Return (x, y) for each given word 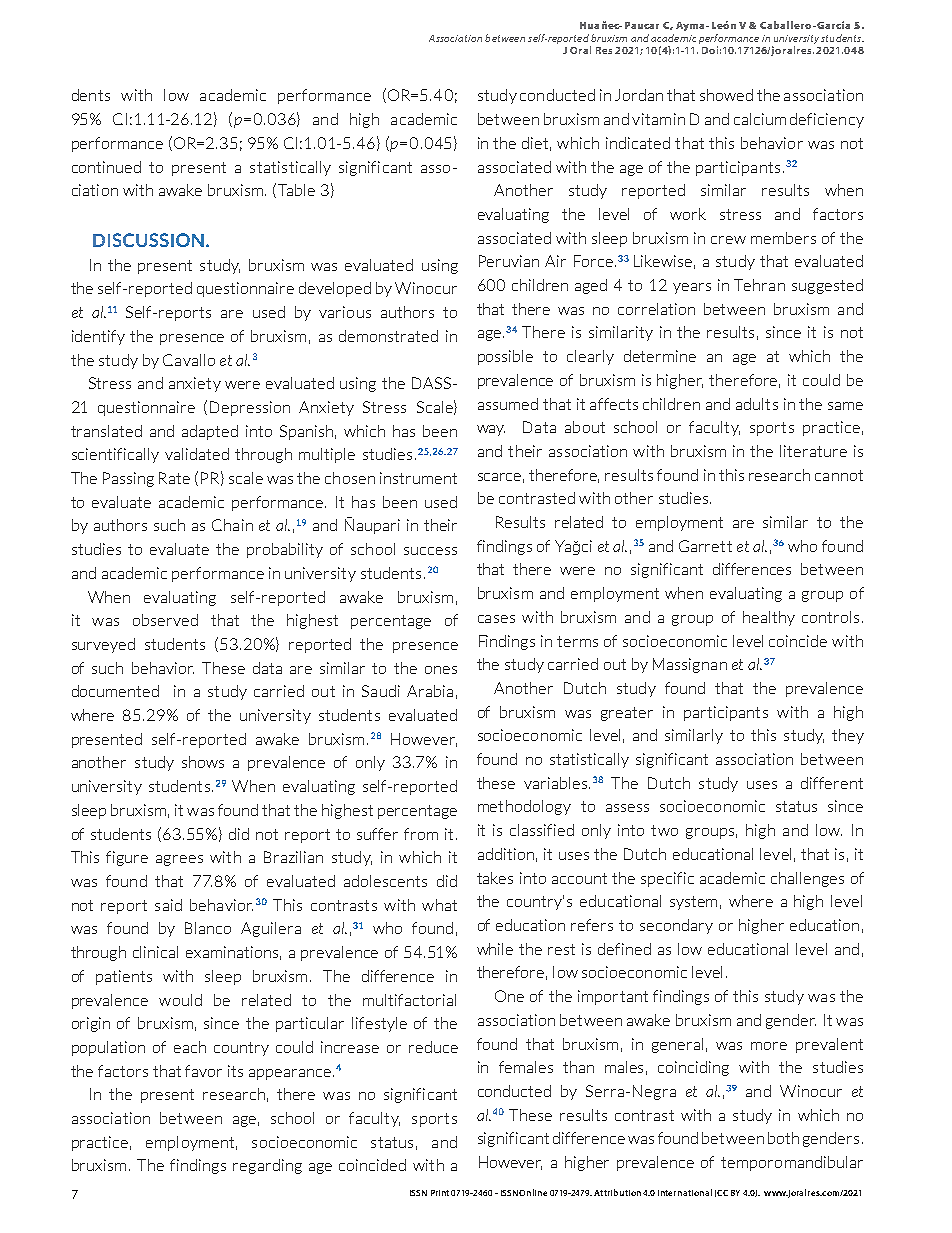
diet (536, 144)
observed (165, 620)
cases (496, 619)
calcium (760, 119)
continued (106, 167)
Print (440, 1193)
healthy (769, 618)
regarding (267, 1166)
